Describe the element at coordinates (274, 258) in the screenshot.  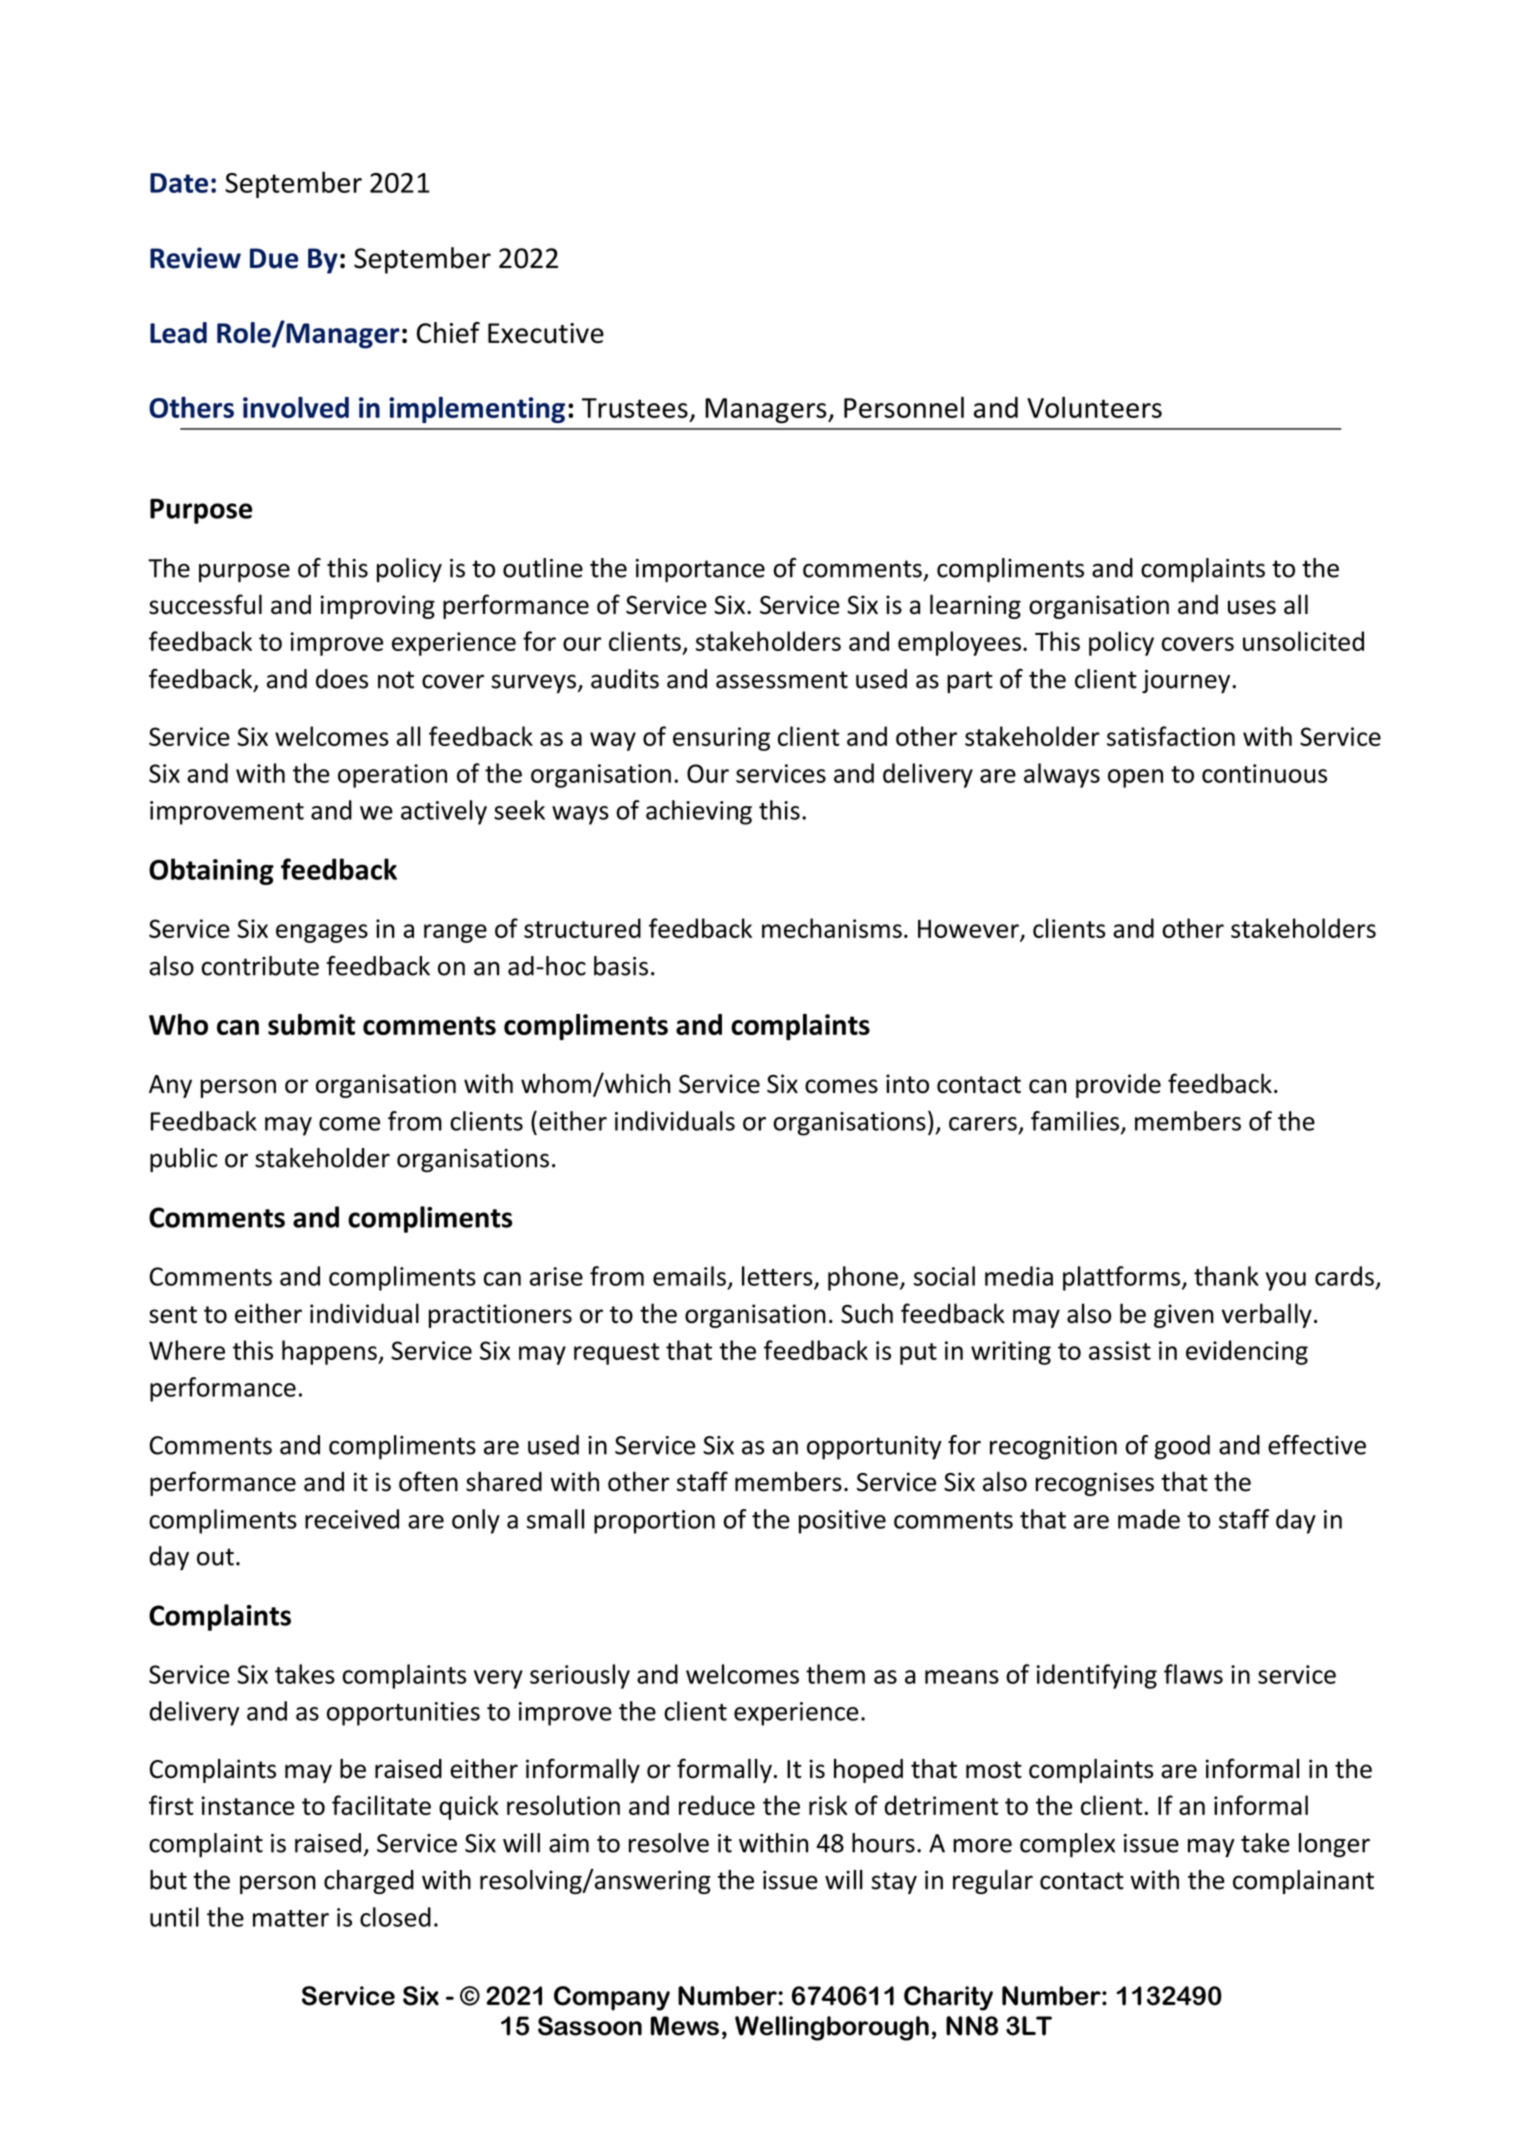
I see `Due` at that location.
